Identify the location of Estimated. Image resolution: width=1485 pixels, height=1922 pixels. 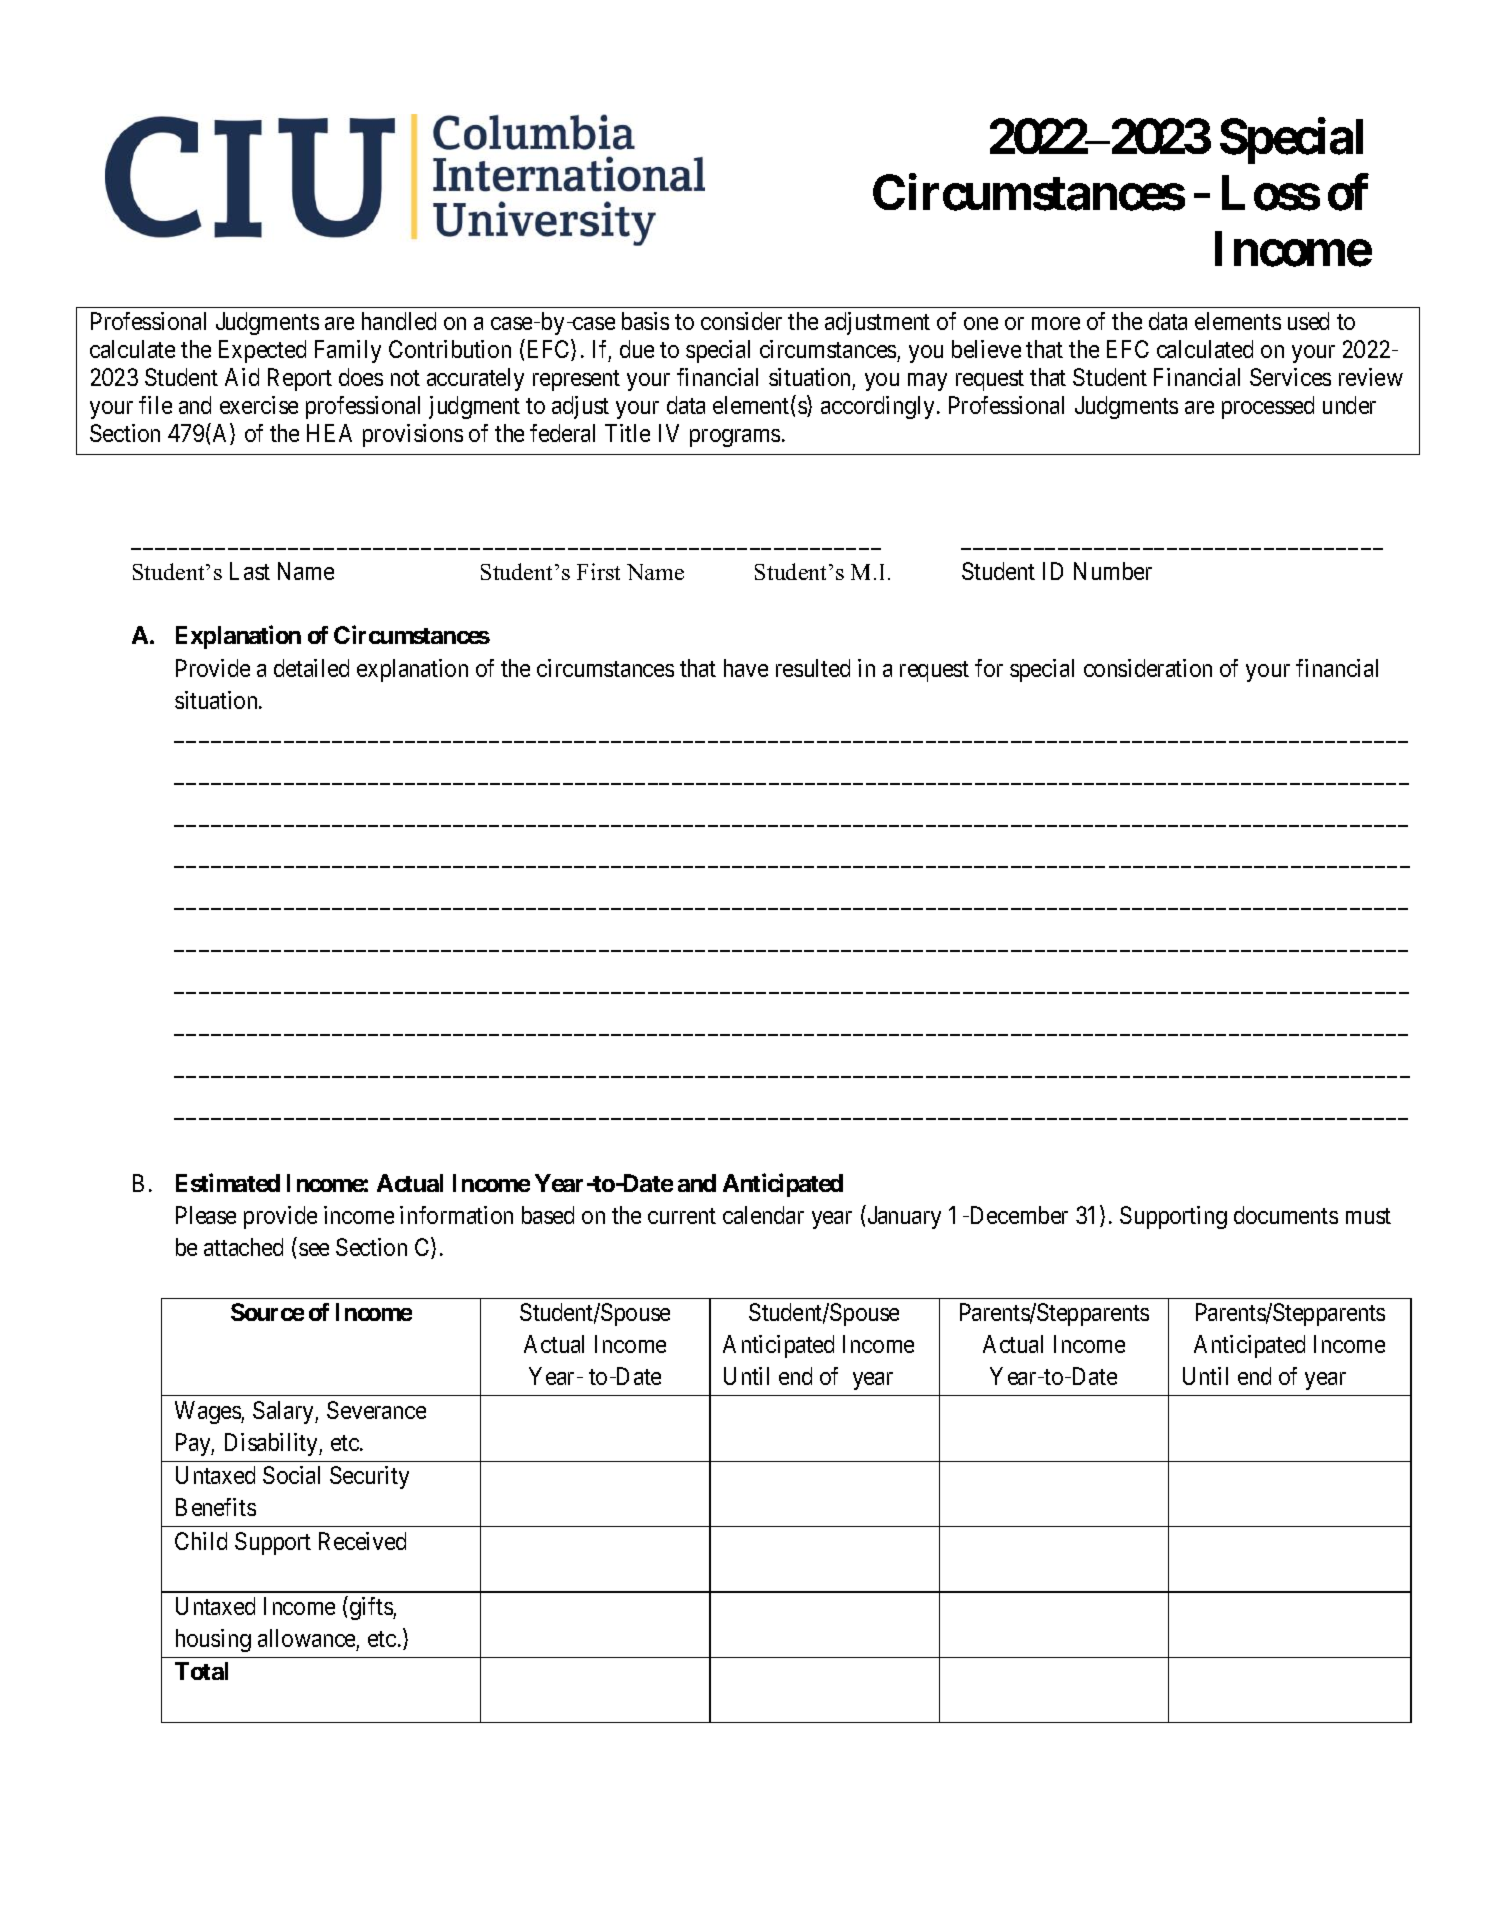
(228, 1182).
